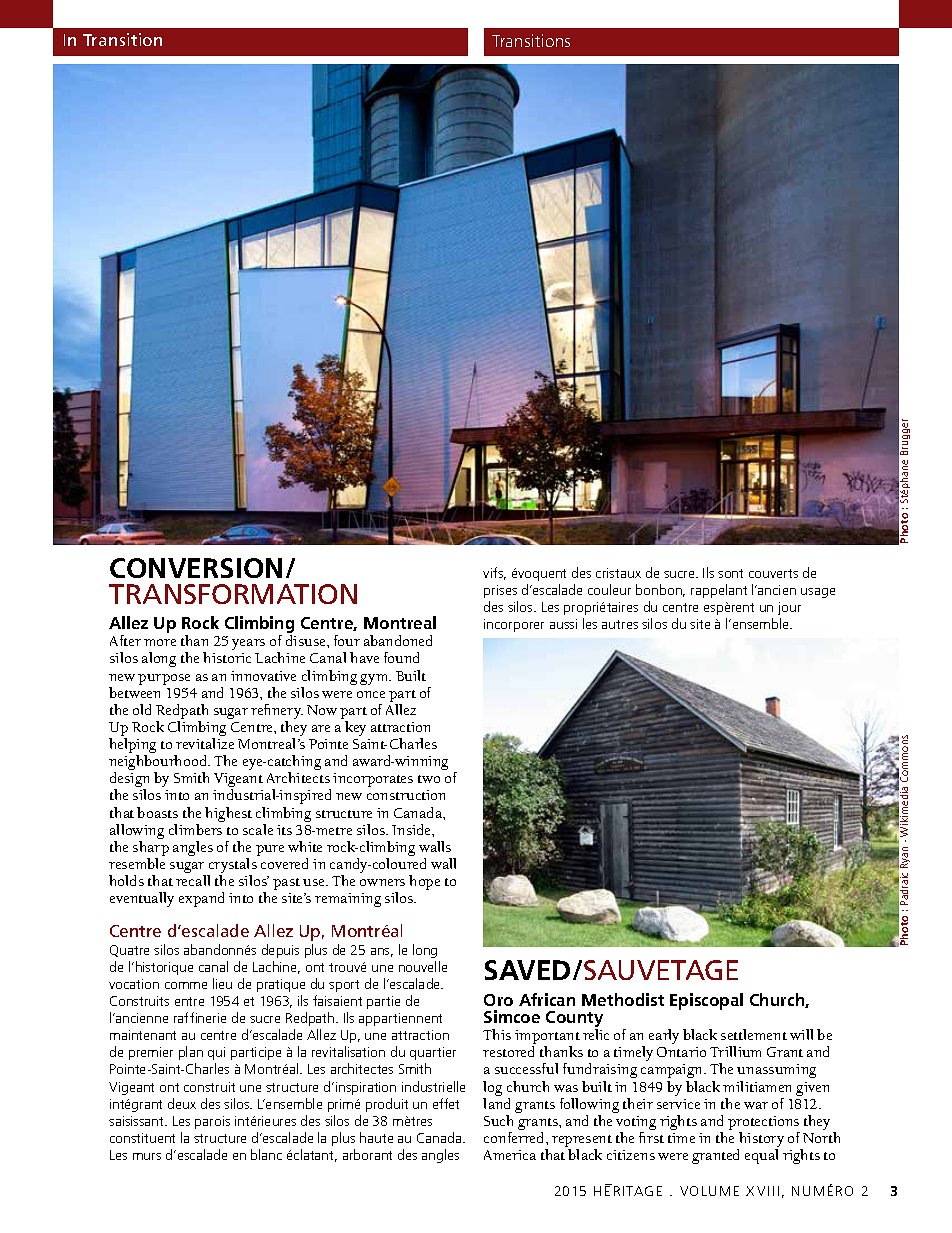 Image resolution: width=952 pixels, height=1233 pixels. Describe the element at coordinates (233, 594) in the screenshot. I see `TRANSFORMATION` at that location.
